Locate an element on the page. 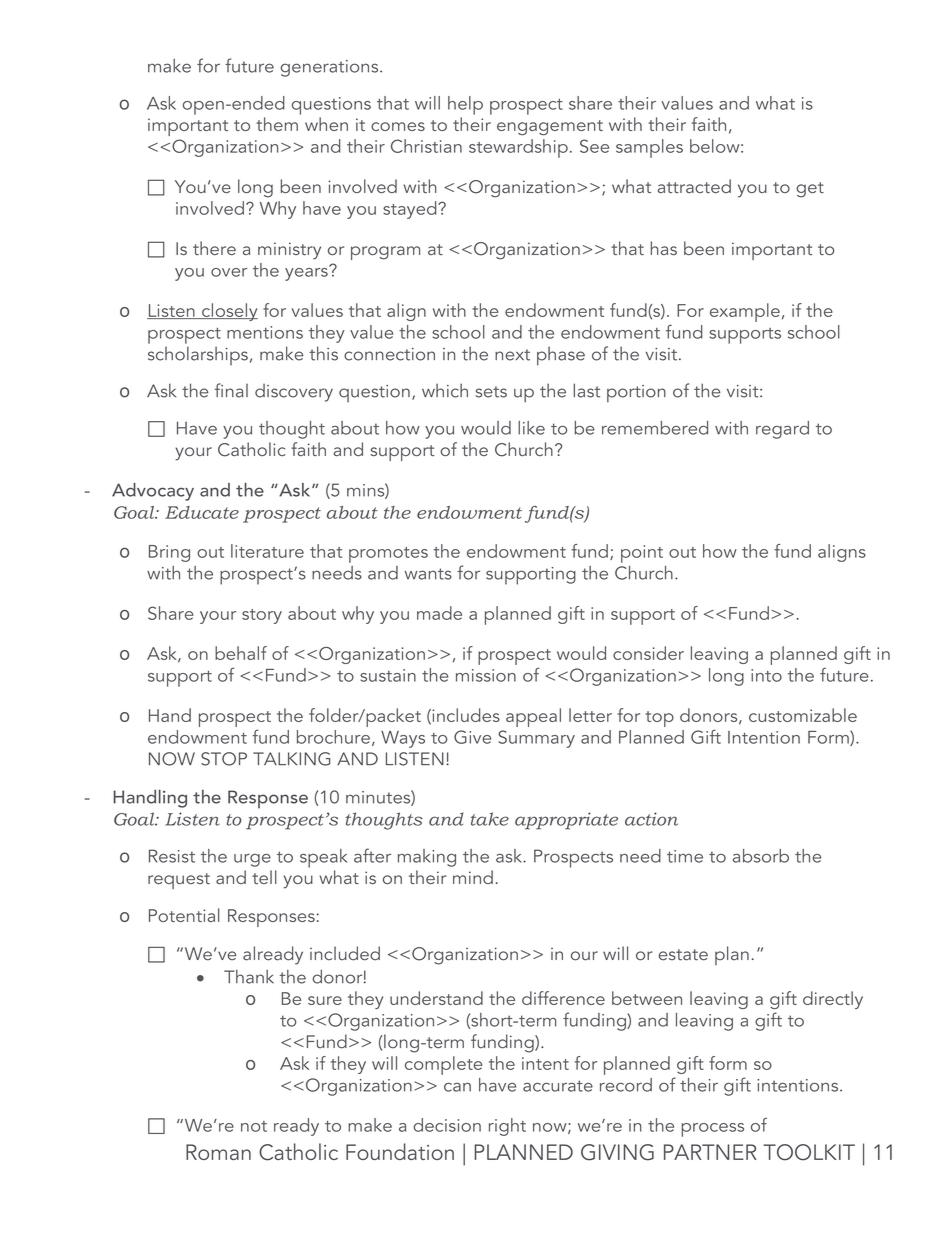  process is located at coordinates (713, 1130).
